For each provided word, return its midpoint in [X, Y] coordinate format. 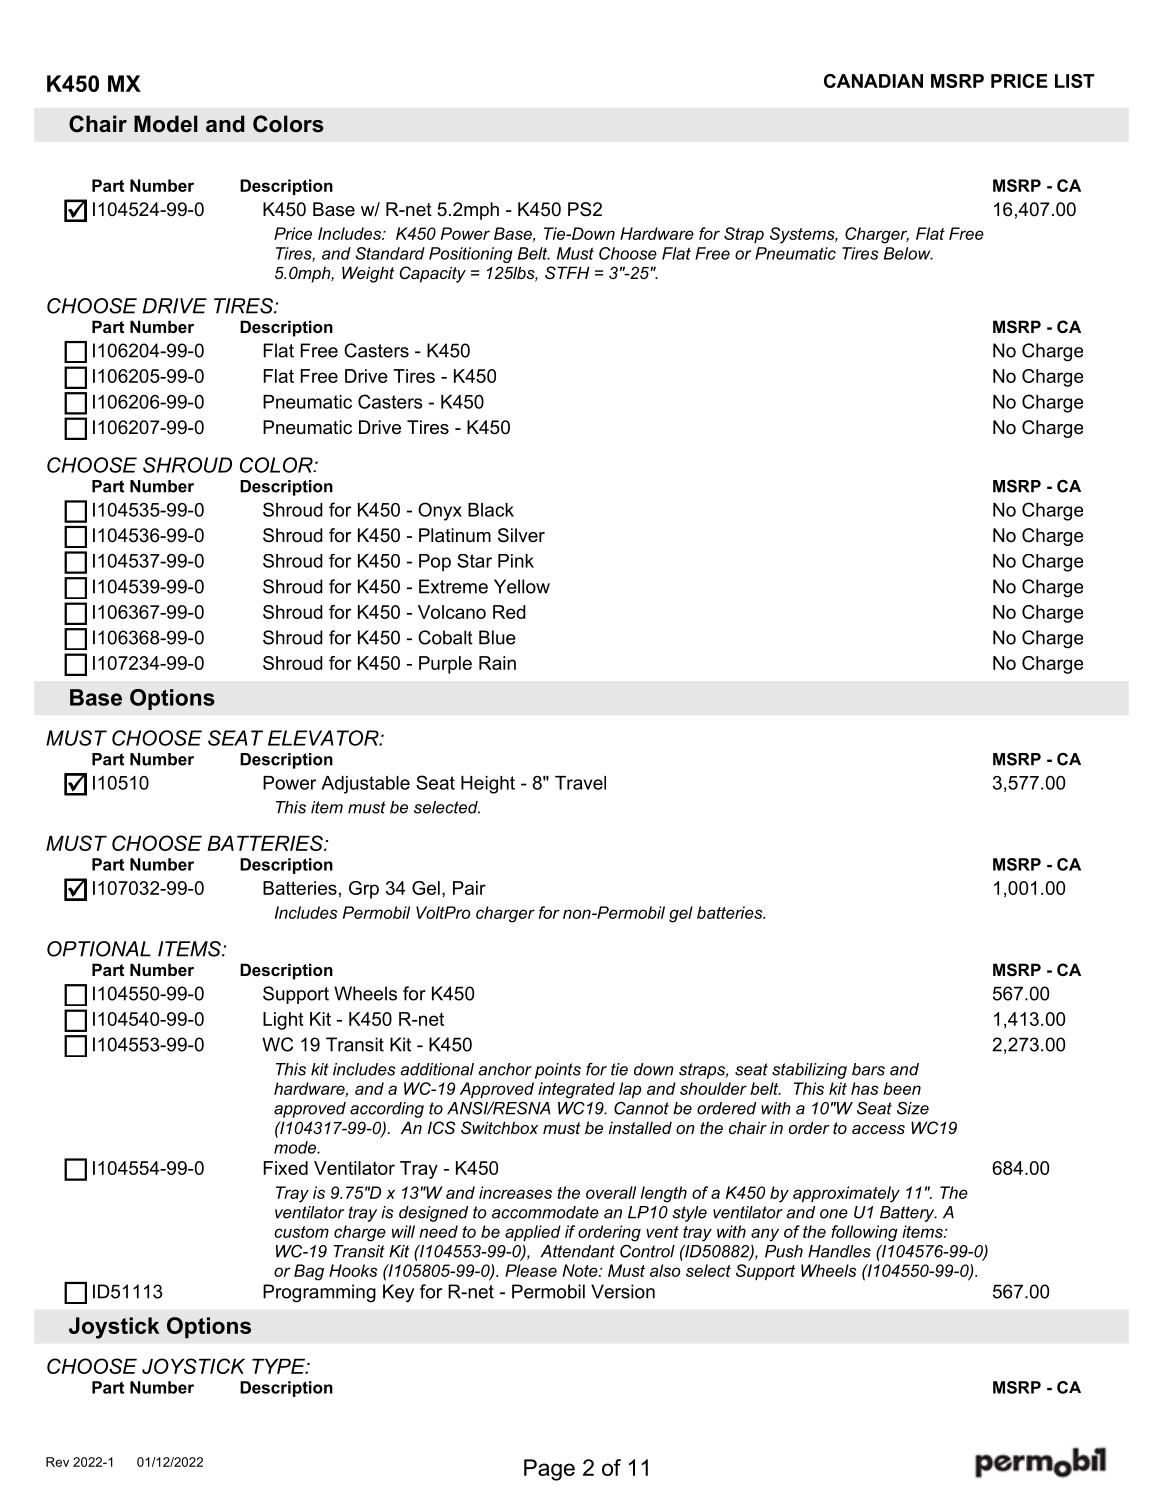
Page [549, 1470]
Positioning [471, 255]
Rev [57, 1462]
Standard [390, 253]
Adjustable [365, 785]
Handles [839, 1251]
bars [868, 1069]
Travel [580, 783]
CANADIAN [873, 81]
